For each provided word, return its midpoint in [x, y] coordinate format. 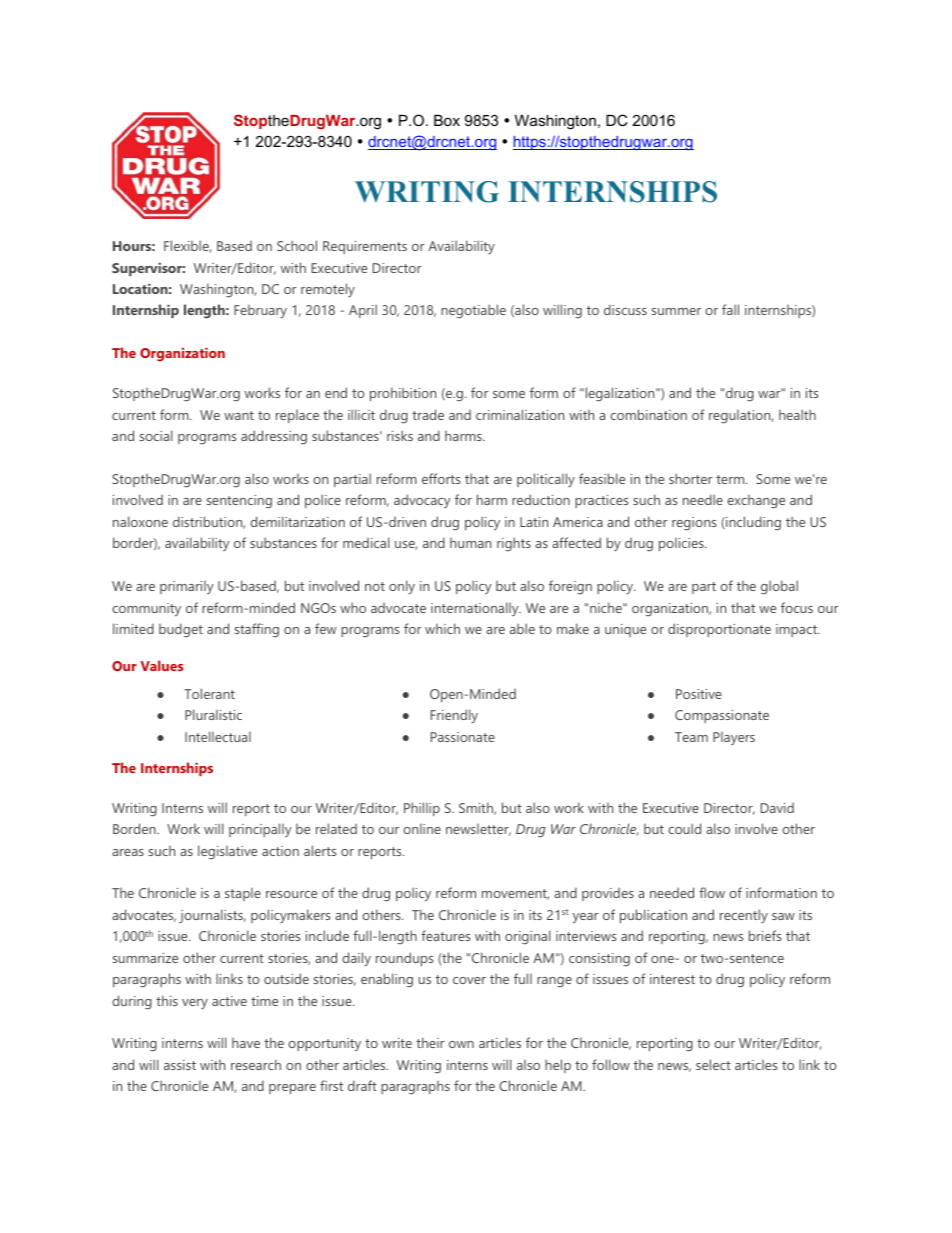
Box [447, 120]
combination [648, 414]
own [461, 1044]
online [422, 829]
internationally [476, 609]
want [239, 415]
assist [180, 1065]
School [297, 245]
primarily [186, 587]
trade [428, 414]
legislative [227, 852]
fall [730, 309]
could [684, 828]
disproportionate [719, 630]
